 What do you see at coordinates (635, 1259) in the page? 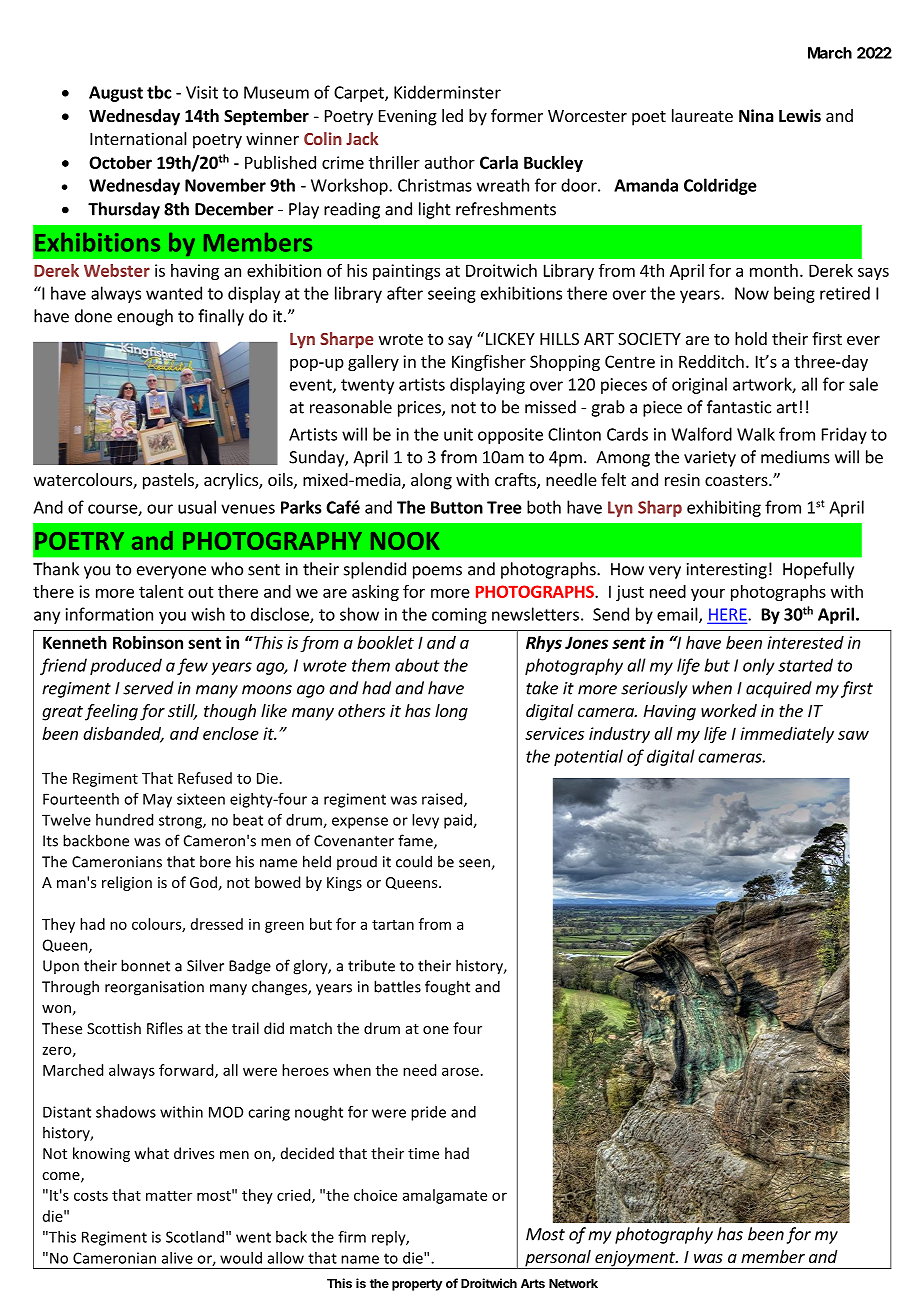
I see `enjoyment` at bounding box center [635, 1259].
